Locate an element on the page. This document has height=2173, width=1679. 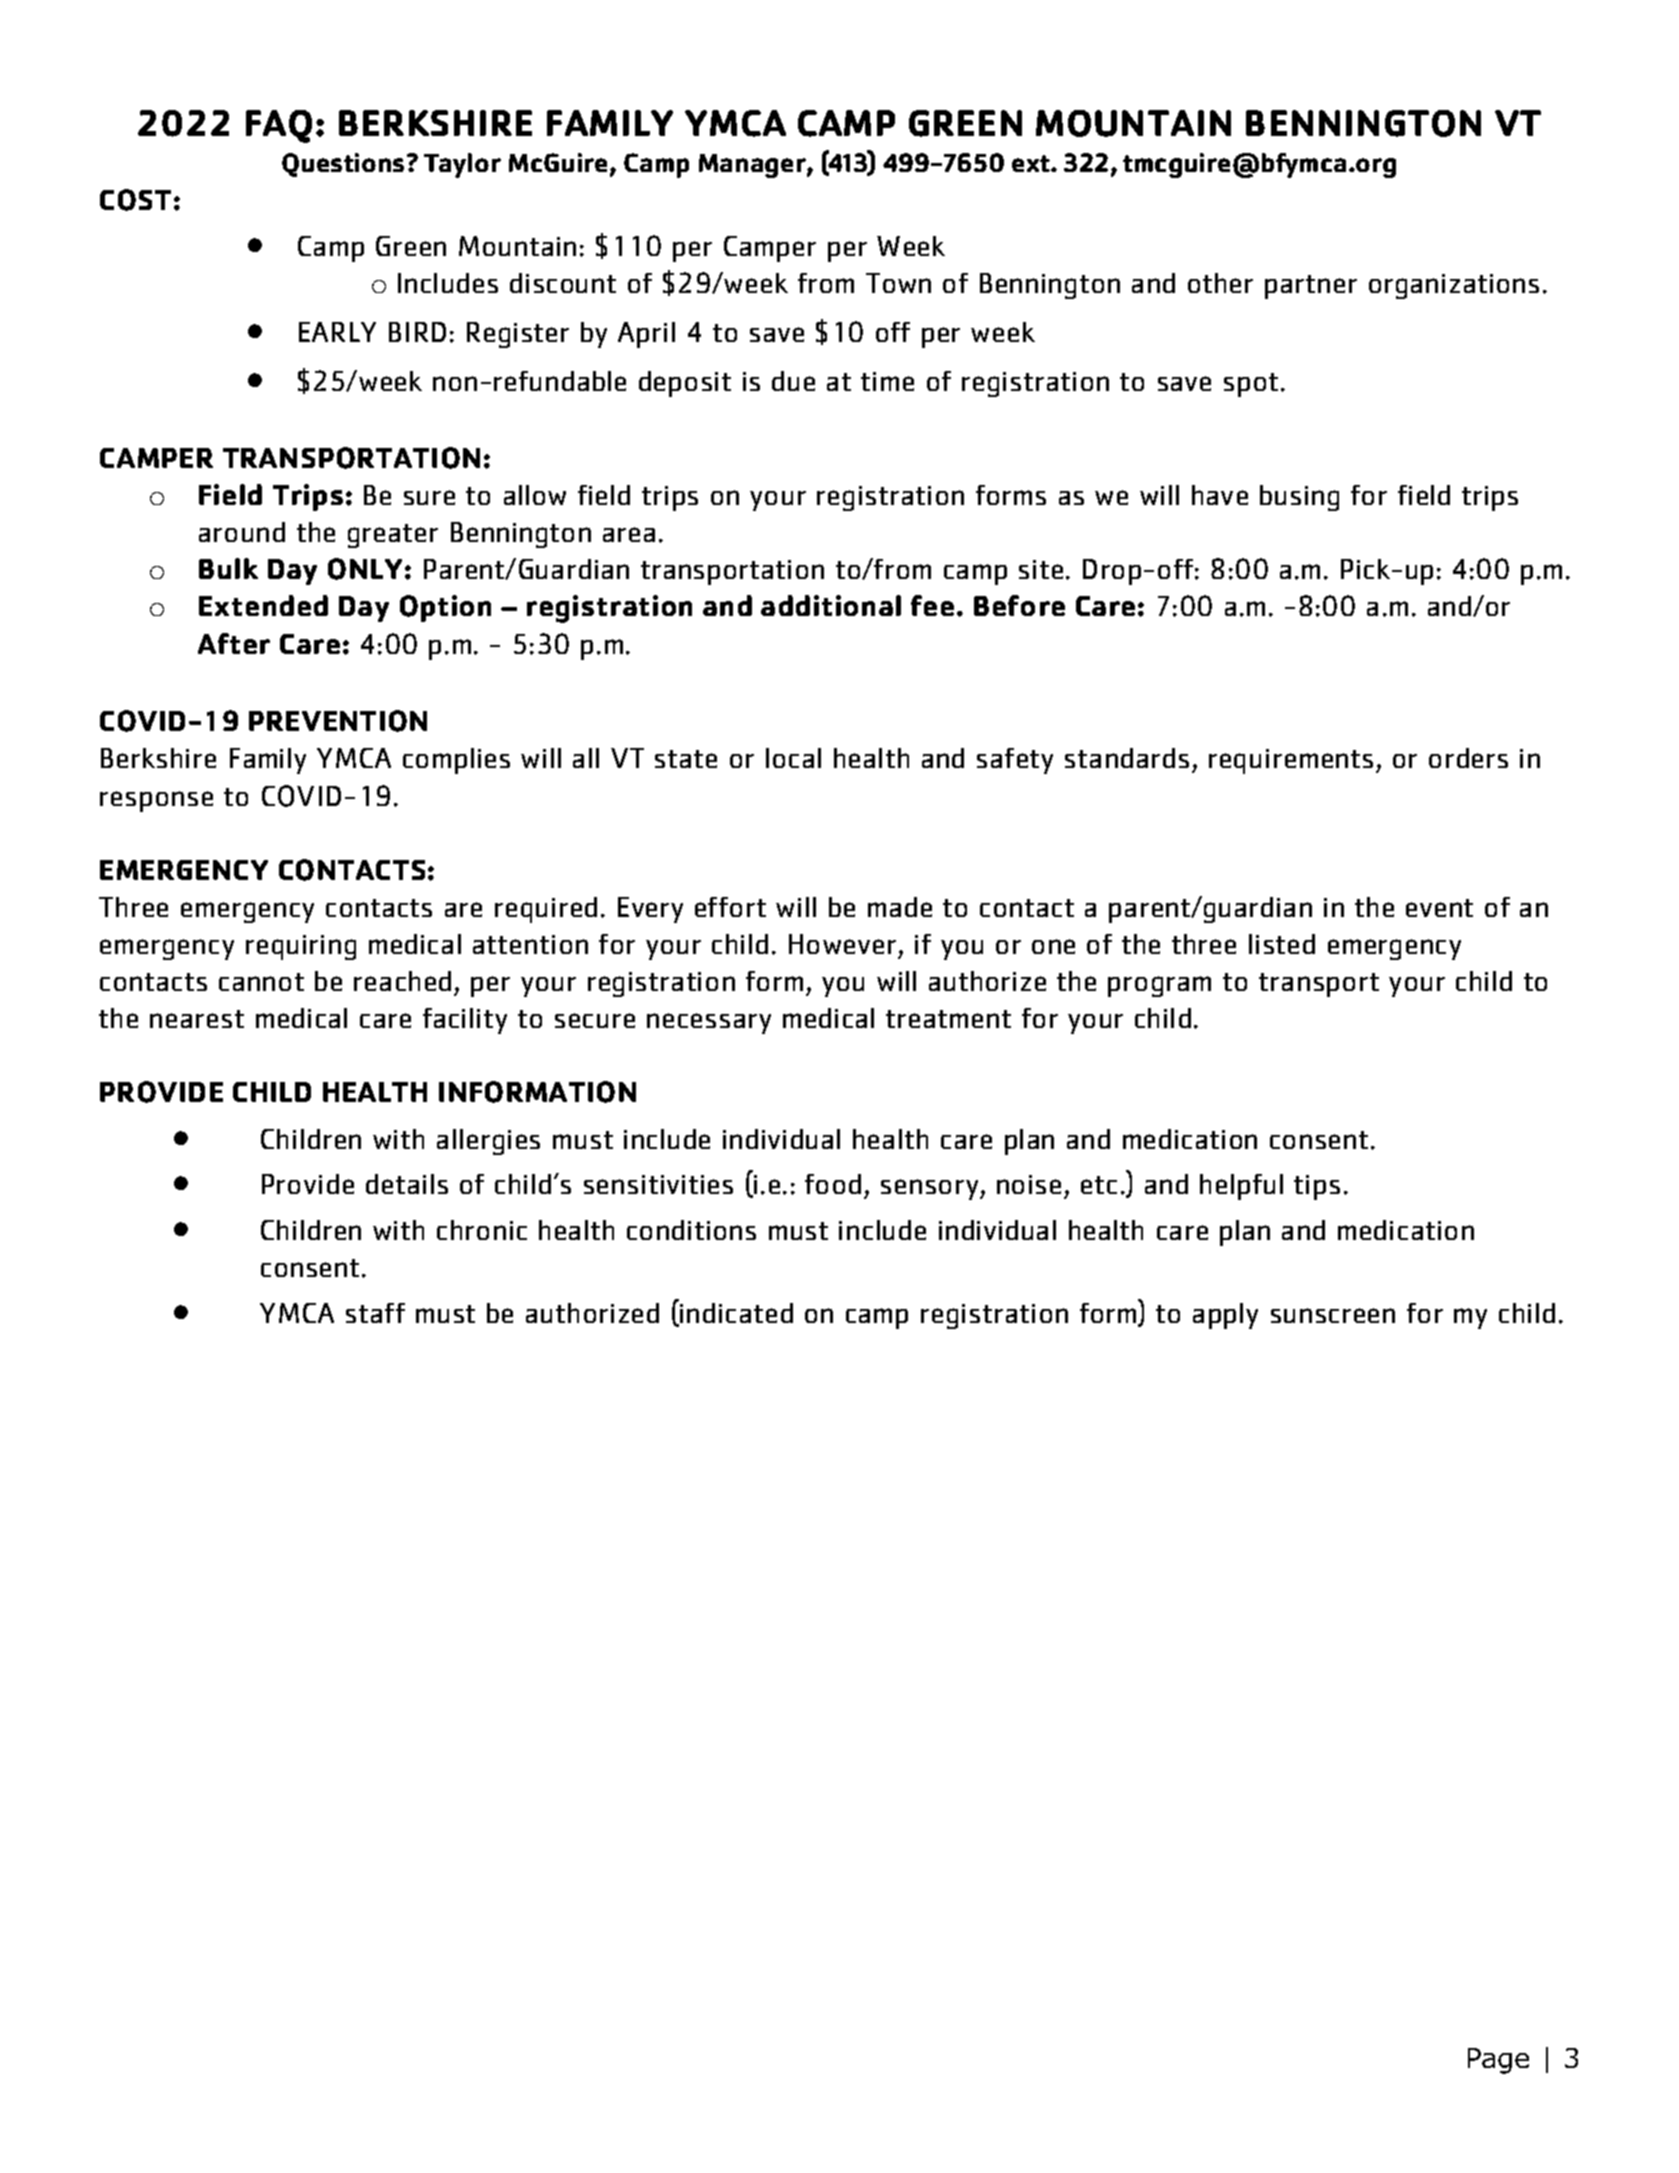
Town is located at coordinates (898, 283).
